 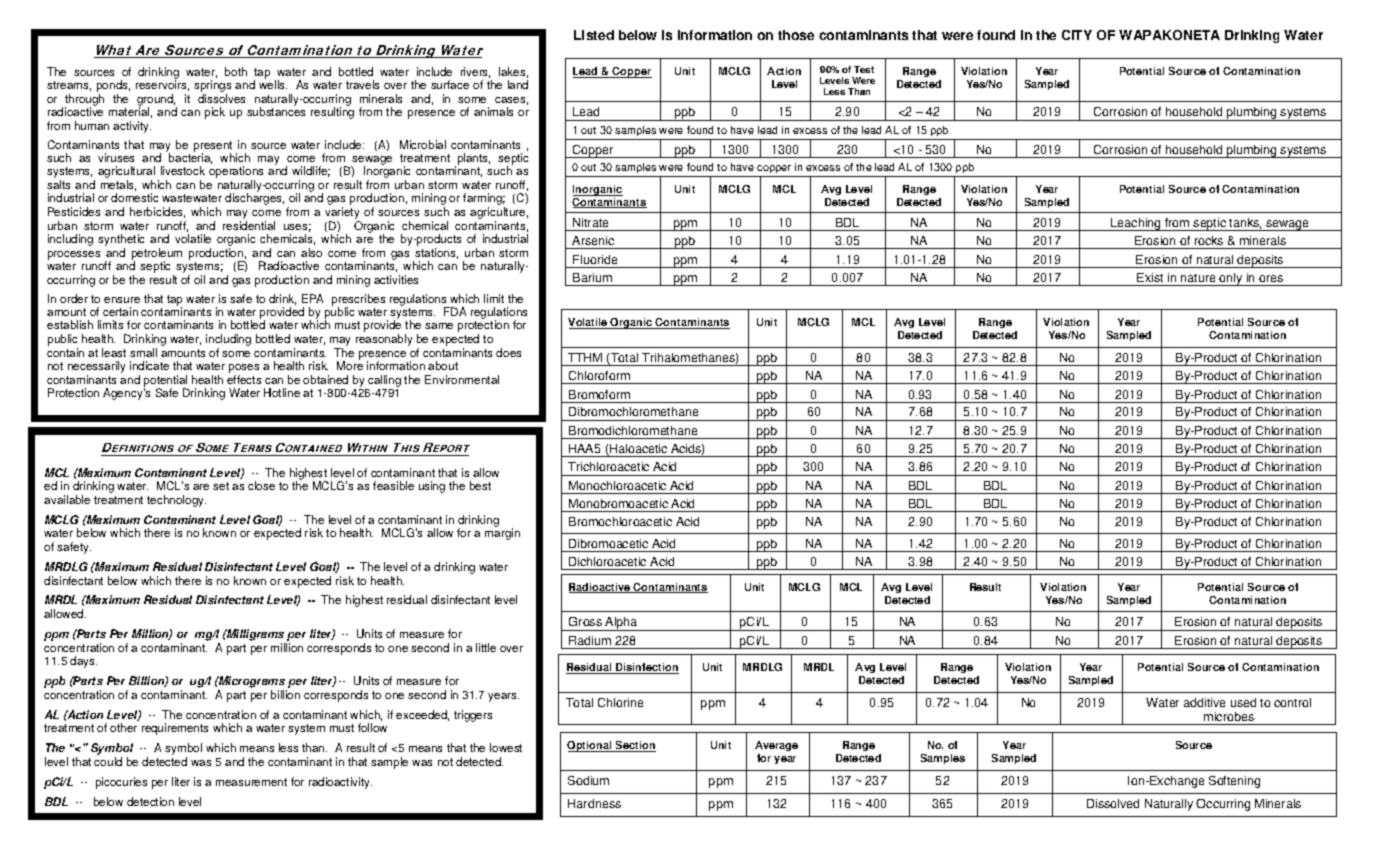 What do you see at coordinates (1113, 803) in the screenshot?
I see `Dissolved` at bounding box center [1113, 803].
